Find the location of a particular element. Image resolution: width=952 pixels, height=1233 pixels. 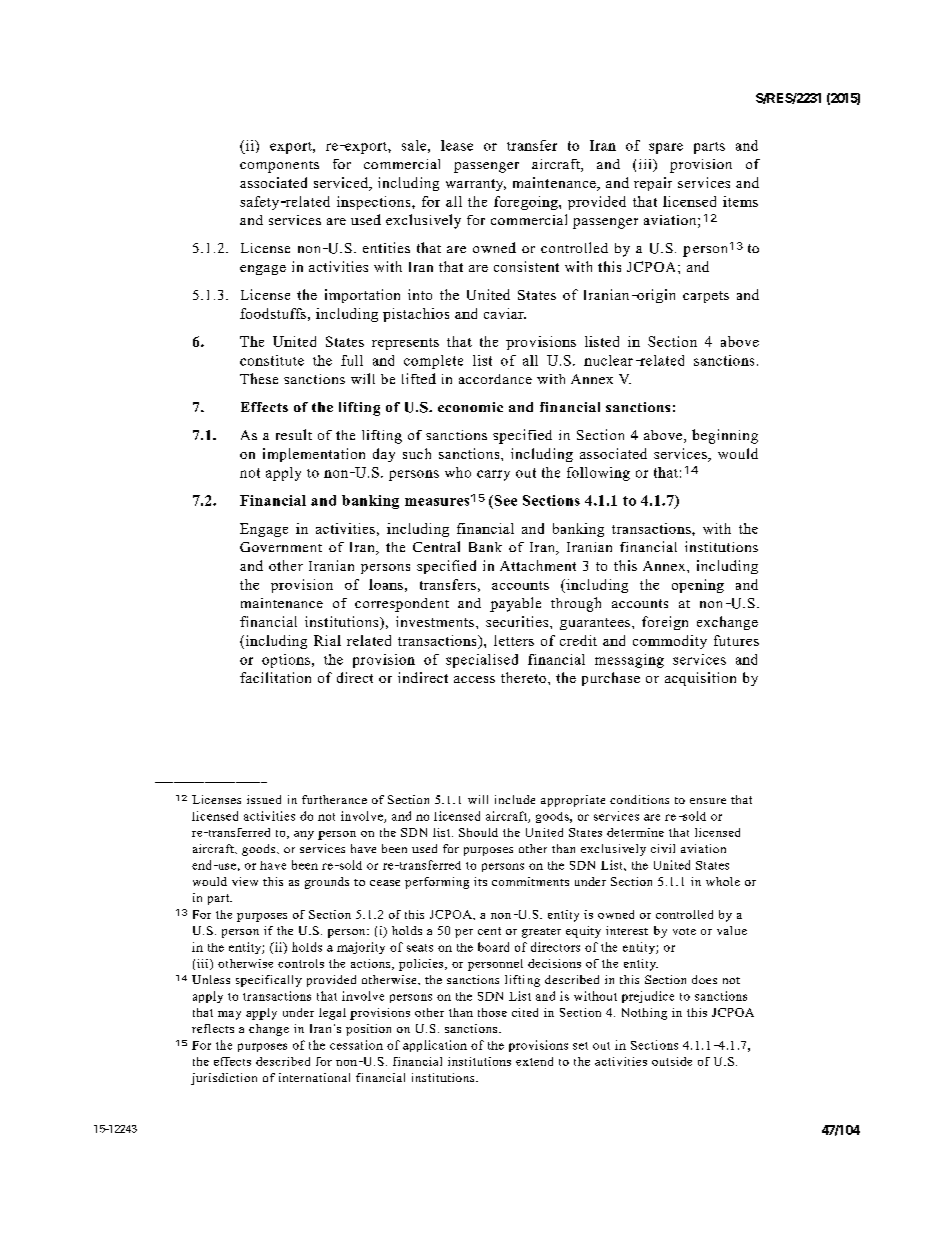

warranty is located at coordinates (476, 185).
